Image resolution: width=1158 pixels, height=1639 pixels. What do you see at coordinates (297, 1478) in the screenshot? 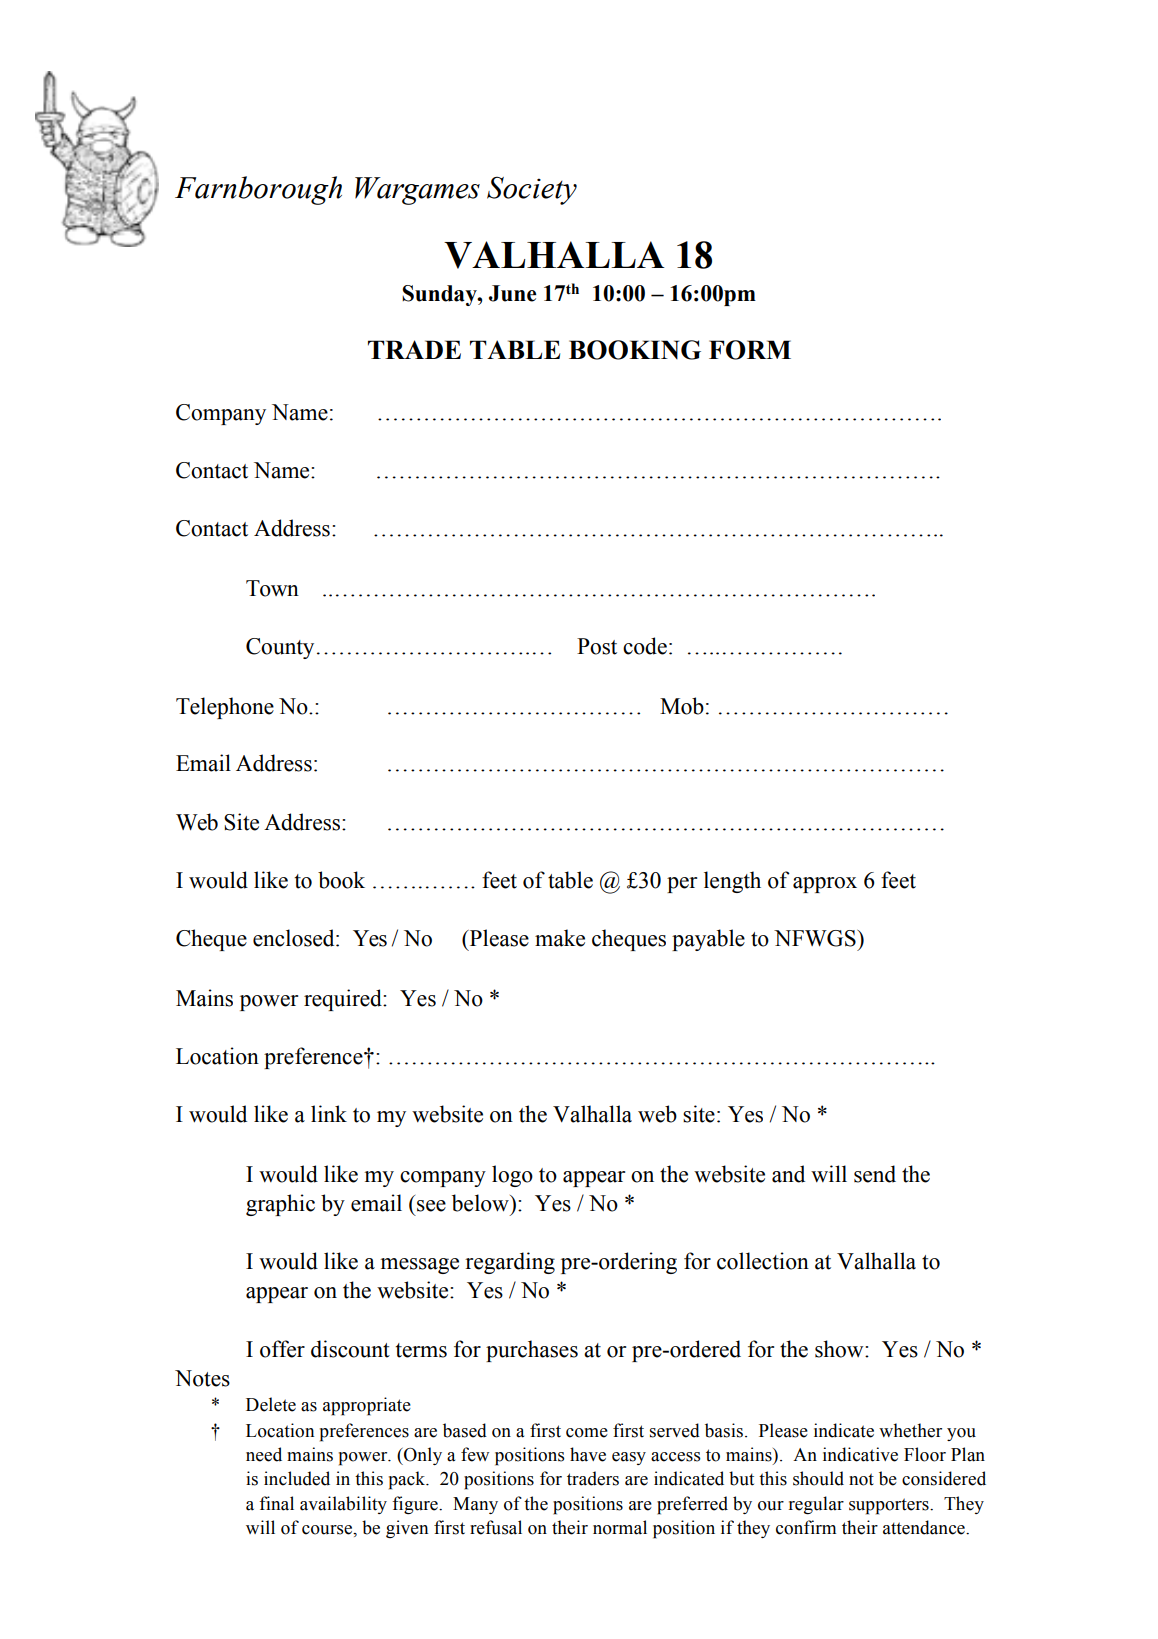
I see `included` at bounding box center [297, 1478].
